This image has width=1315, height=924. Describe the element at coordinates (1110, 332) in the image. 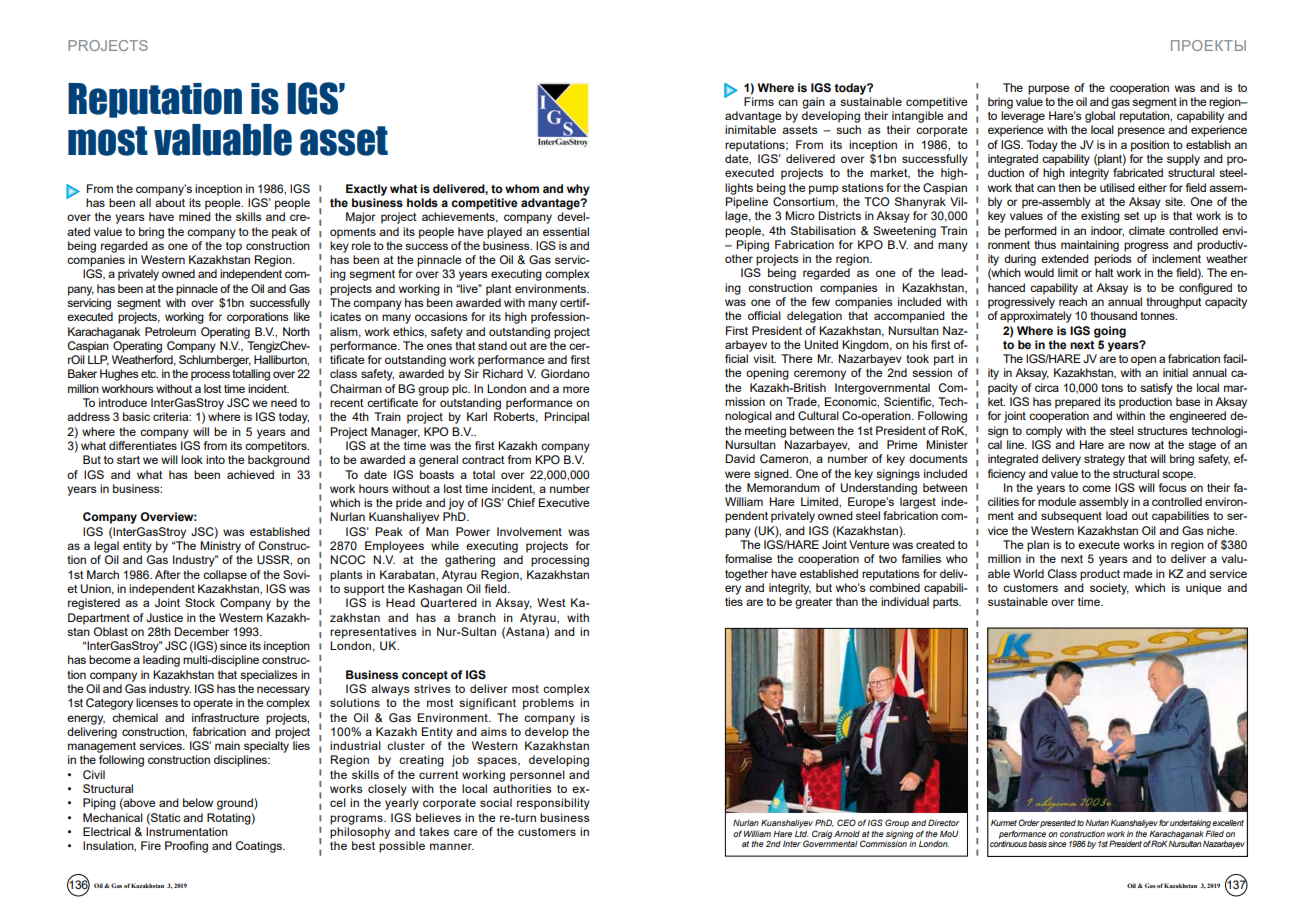

I see `going` at that location.
